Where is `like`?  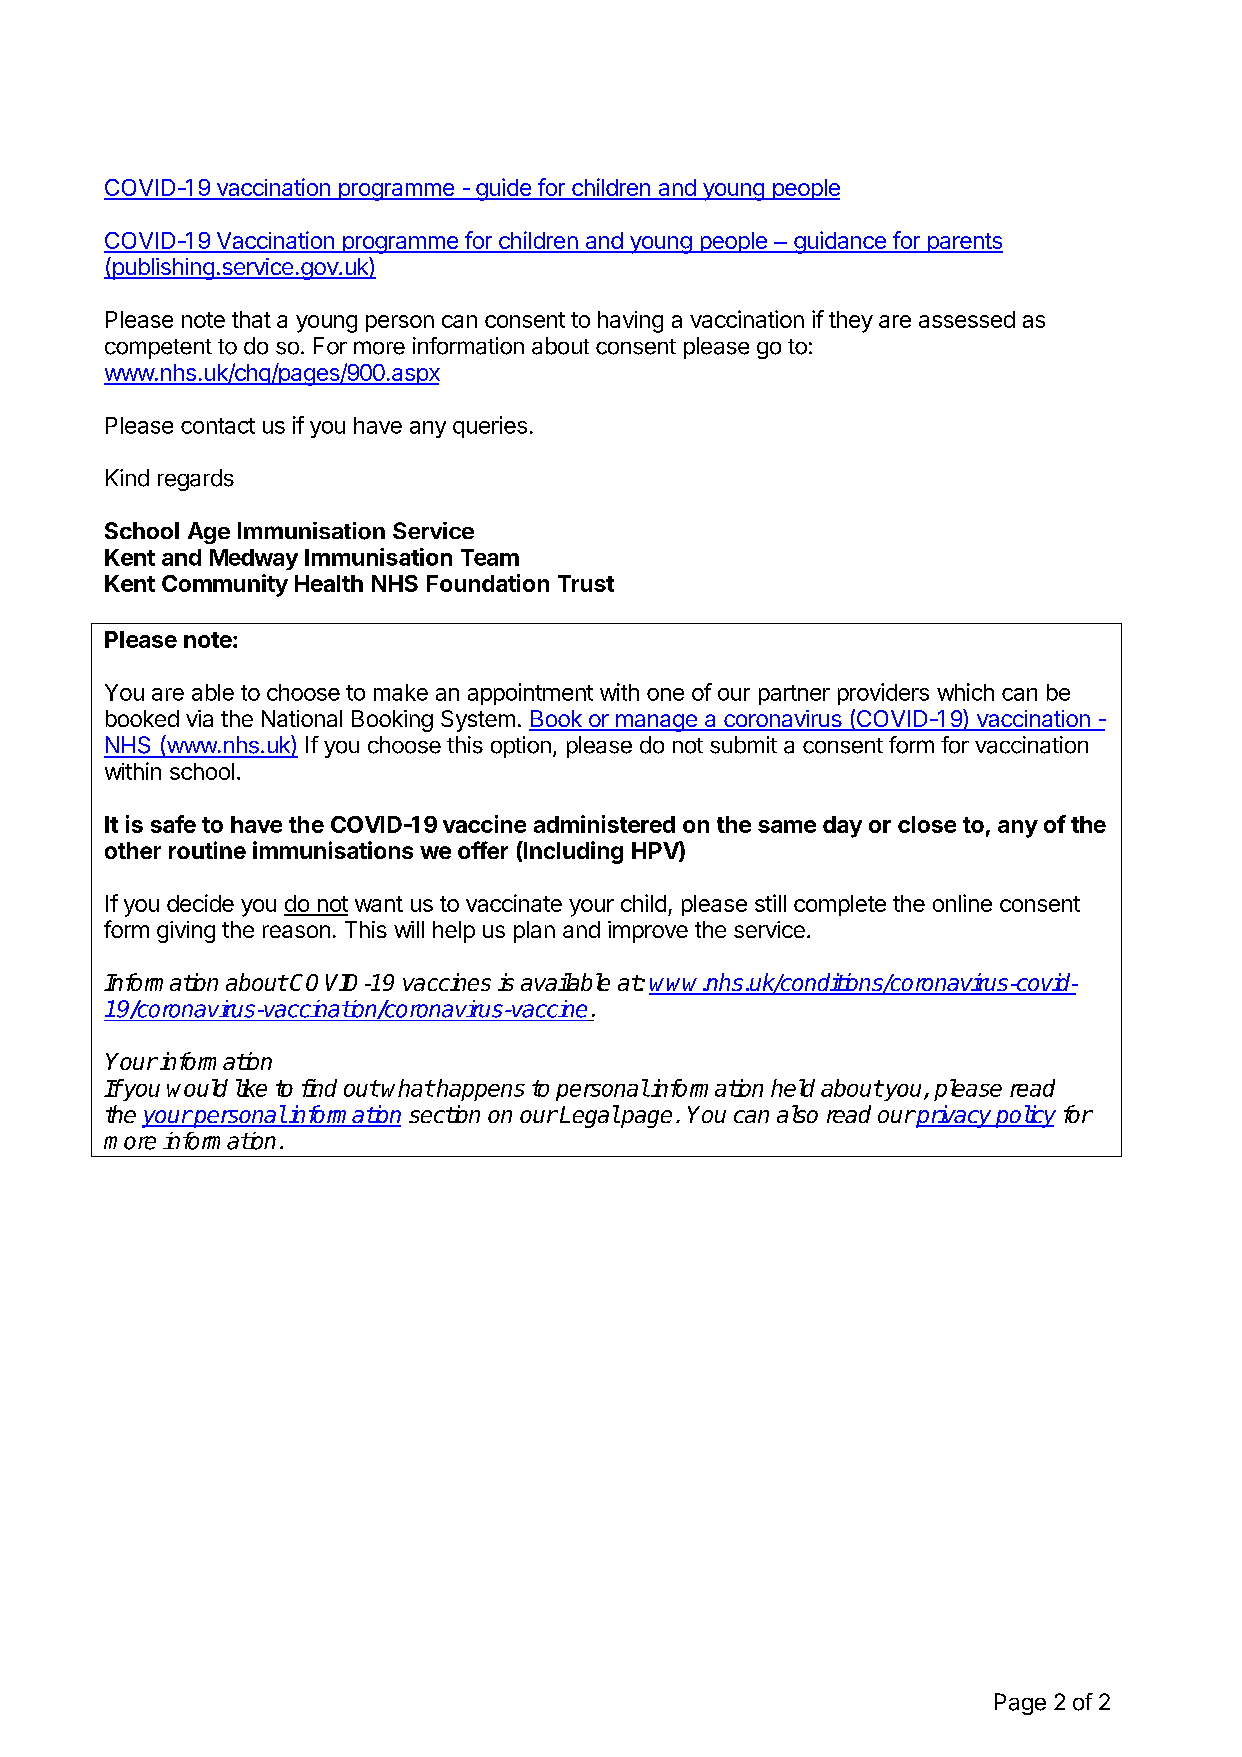 like is located at coordinates (251, 1088).
